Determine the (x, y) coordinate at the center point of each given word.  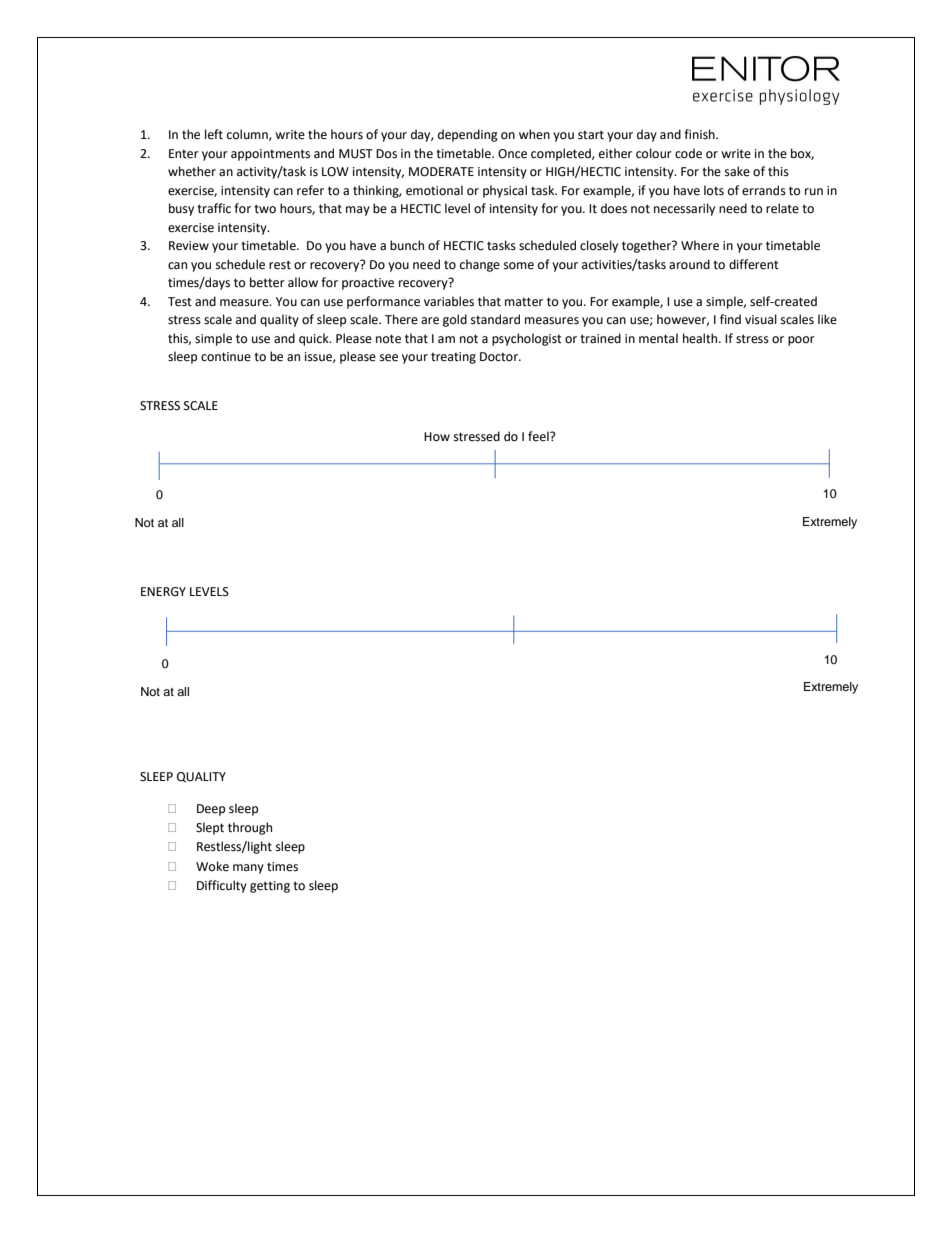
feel (539, 436)
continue (226, 357)
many (248, 869)
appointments (270, 155)
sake (737, 171)
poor (801, 341)
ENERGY (163, 592)
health (701, 338)
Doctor (500, 357)
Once (512, 154)
